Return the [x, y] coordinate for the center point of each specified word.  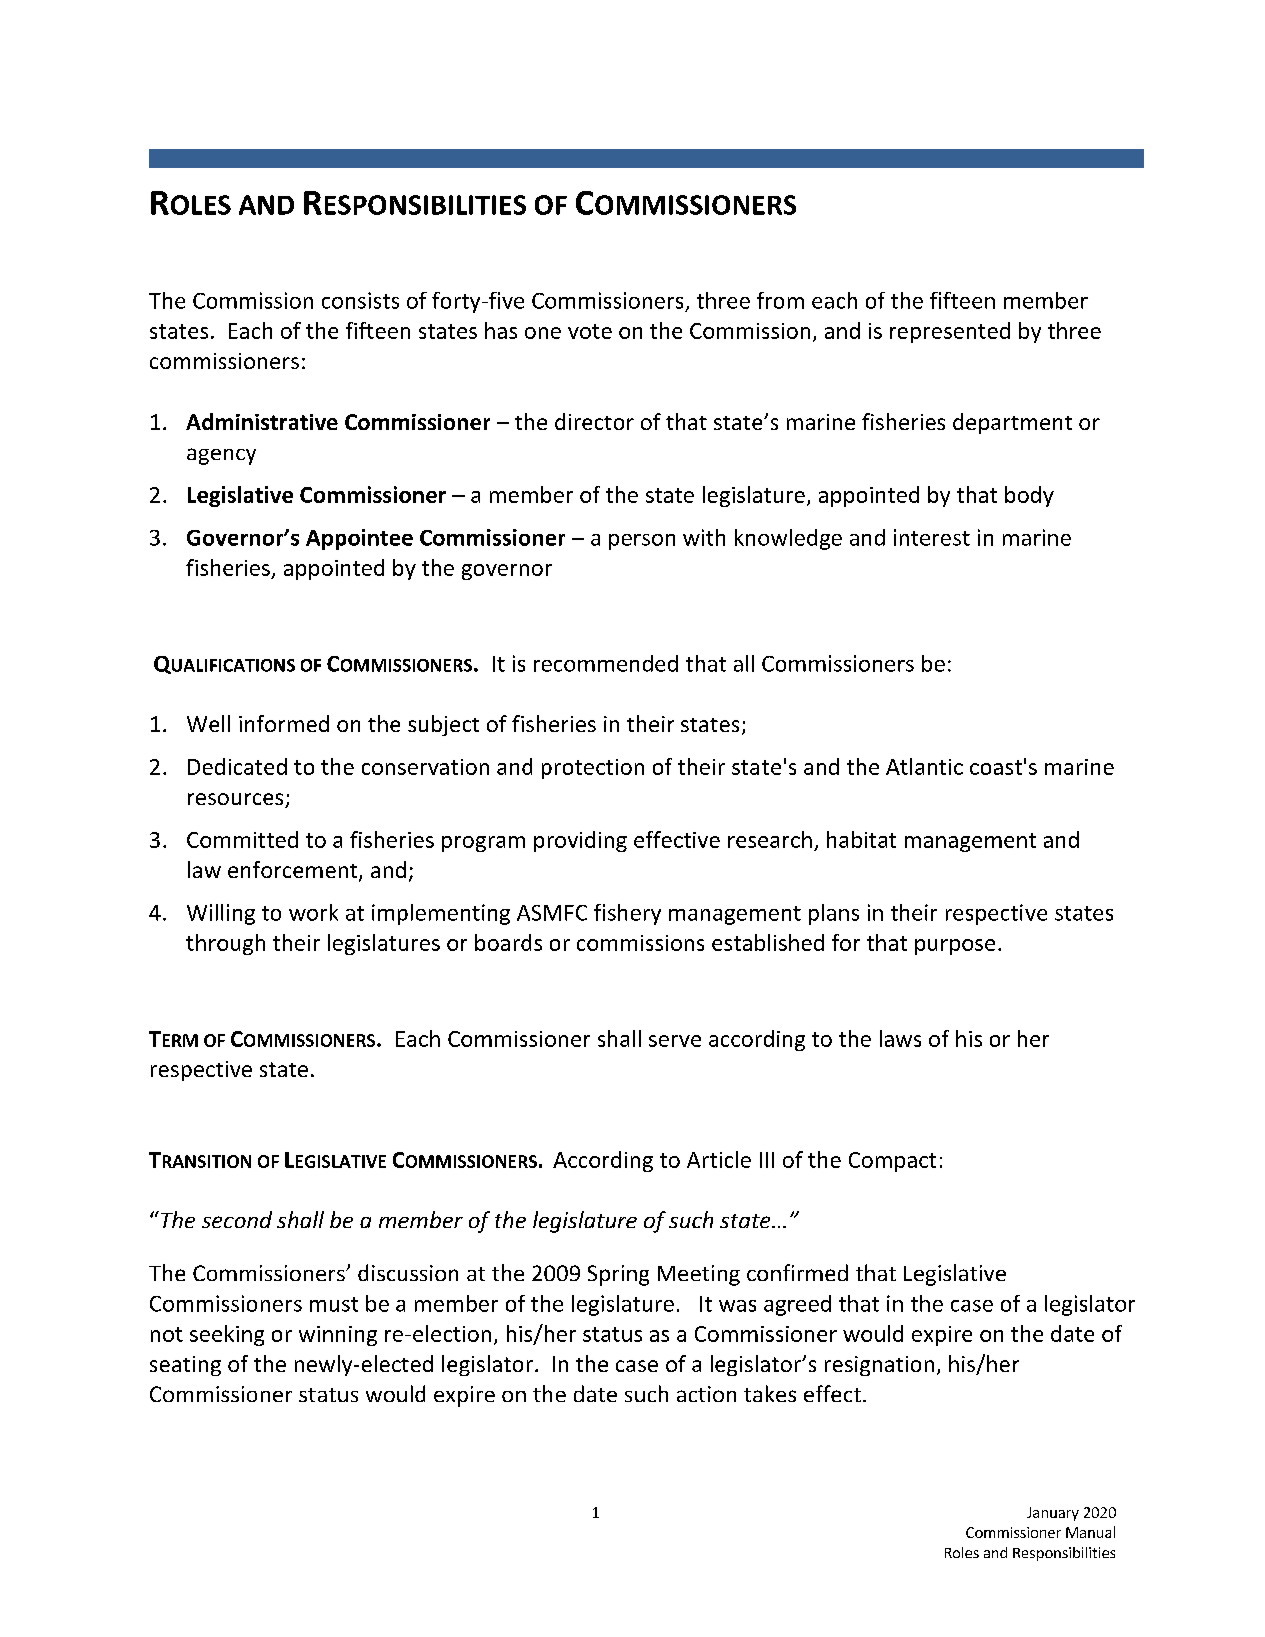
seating [185, 1366]
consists [360, 300]
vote [590, 331]
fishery [627, 914]
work [313, 912]
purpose [955, 947]
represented [950, 332]
